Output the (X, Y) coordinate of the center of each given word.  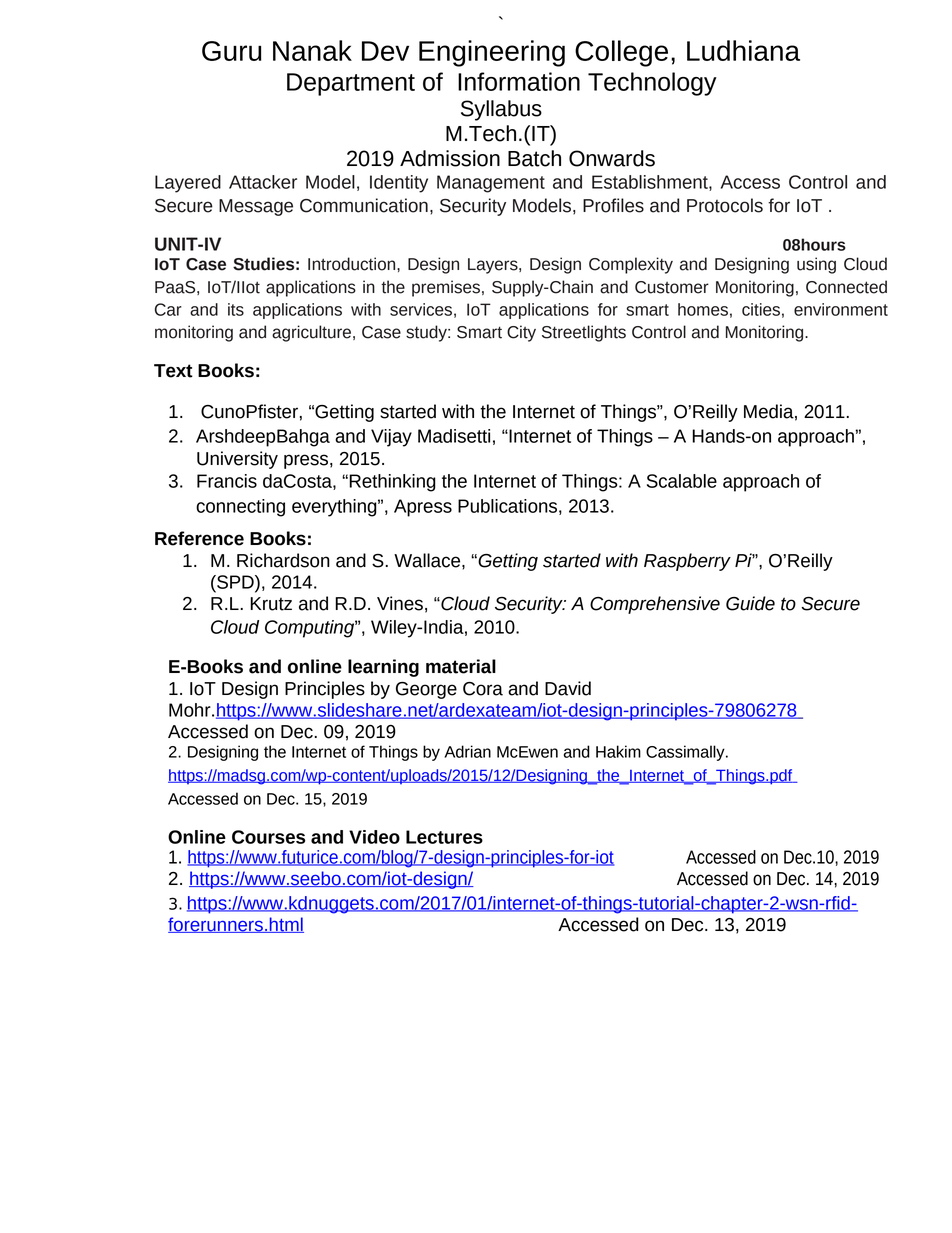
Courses (268, 837)
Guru (231, 51)
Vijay (391, 438)
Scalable (682, 481)
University (237, 460)
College (621, 53)
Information (519, 81)
